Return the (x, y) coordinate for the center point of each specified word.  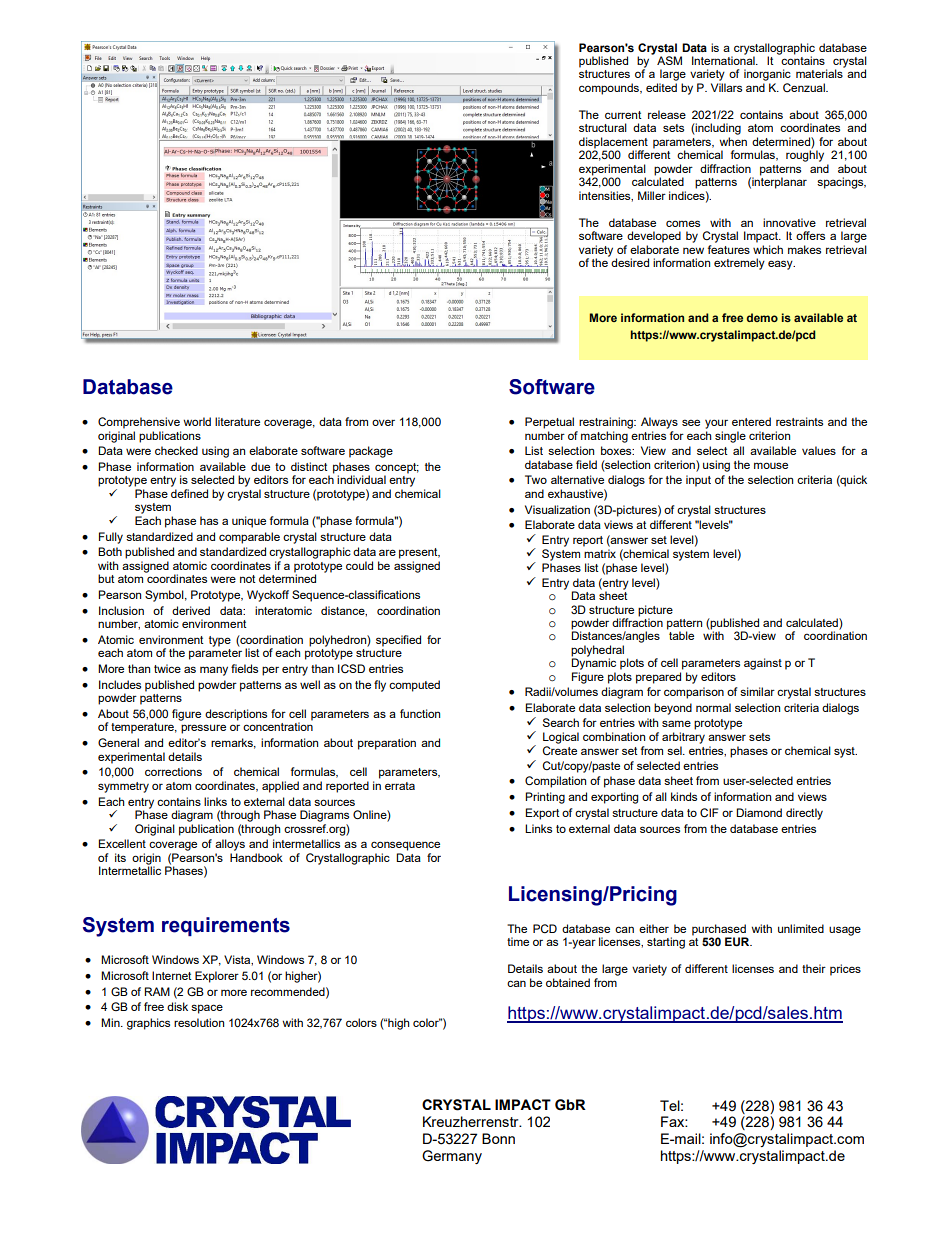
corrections (173, 771)
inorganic (767, 75)
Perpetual (549, 423)
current (623, 115)
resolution (199, 1022)
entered (751, 421)
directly (804, 814)
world (197, 421)
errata (400, 786)
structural (603, 127)
